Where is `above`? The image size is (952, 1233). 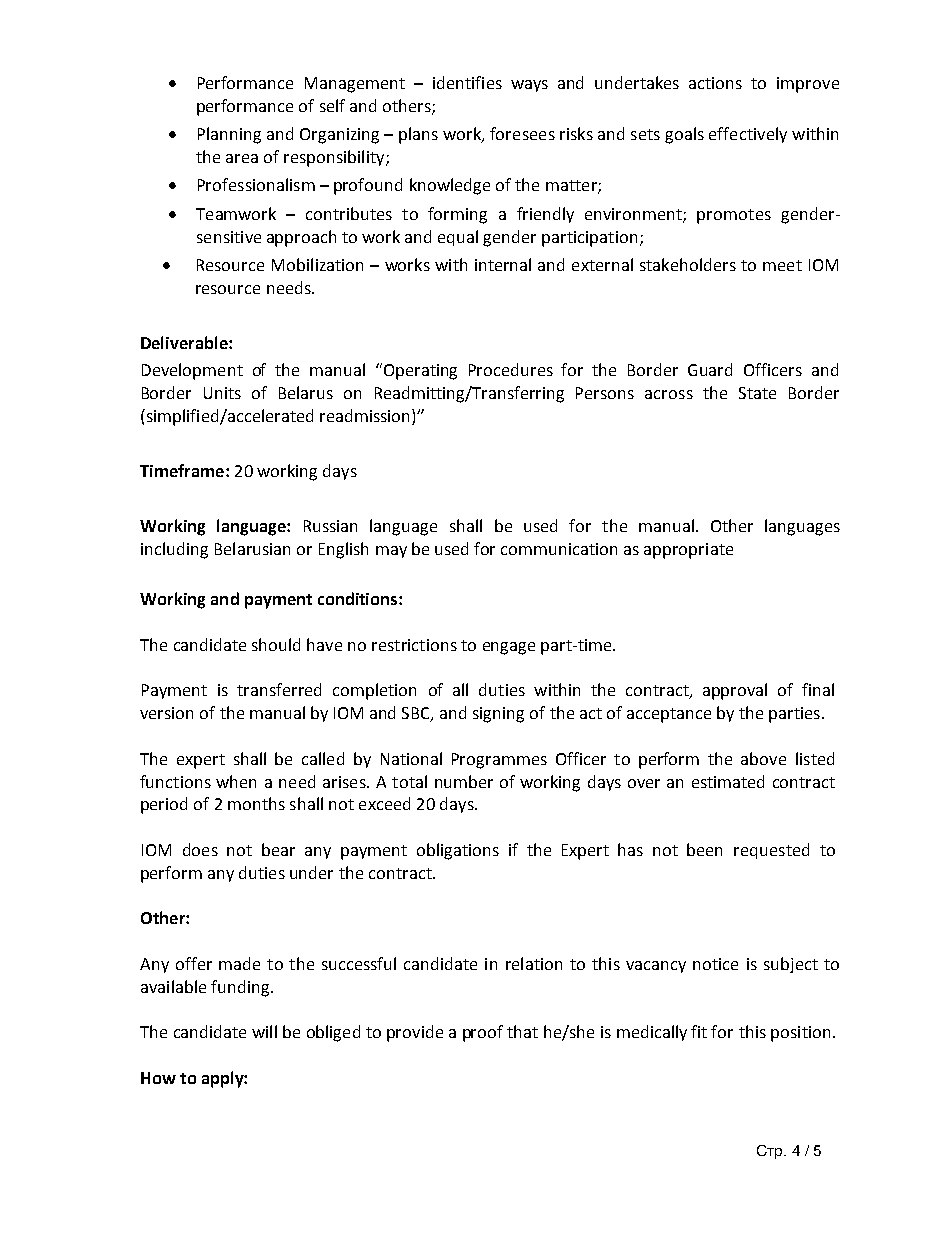
above is located at coordinates (763, 758).
